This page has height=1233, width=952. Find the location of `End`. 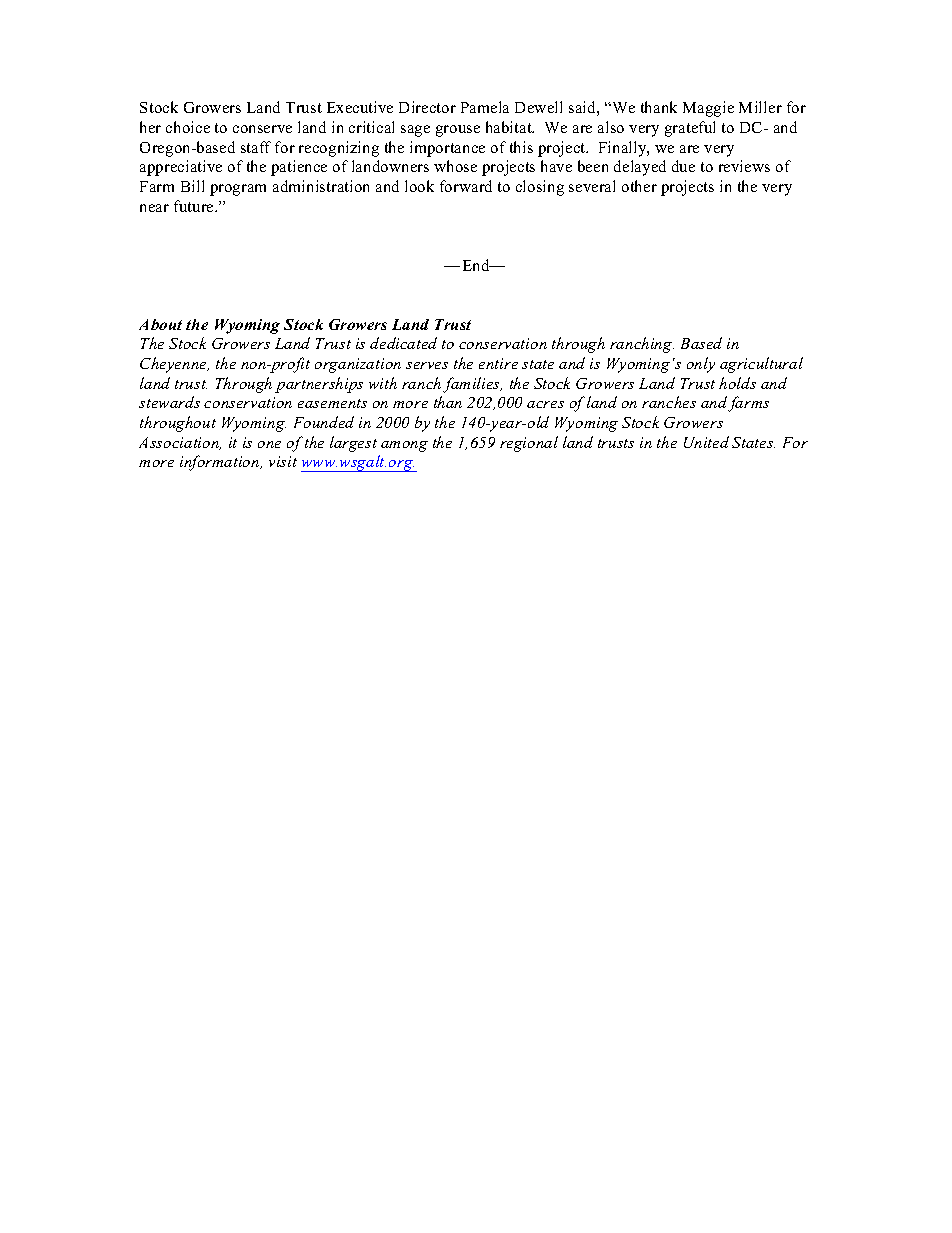

End is located at coordinates (477, 265).
